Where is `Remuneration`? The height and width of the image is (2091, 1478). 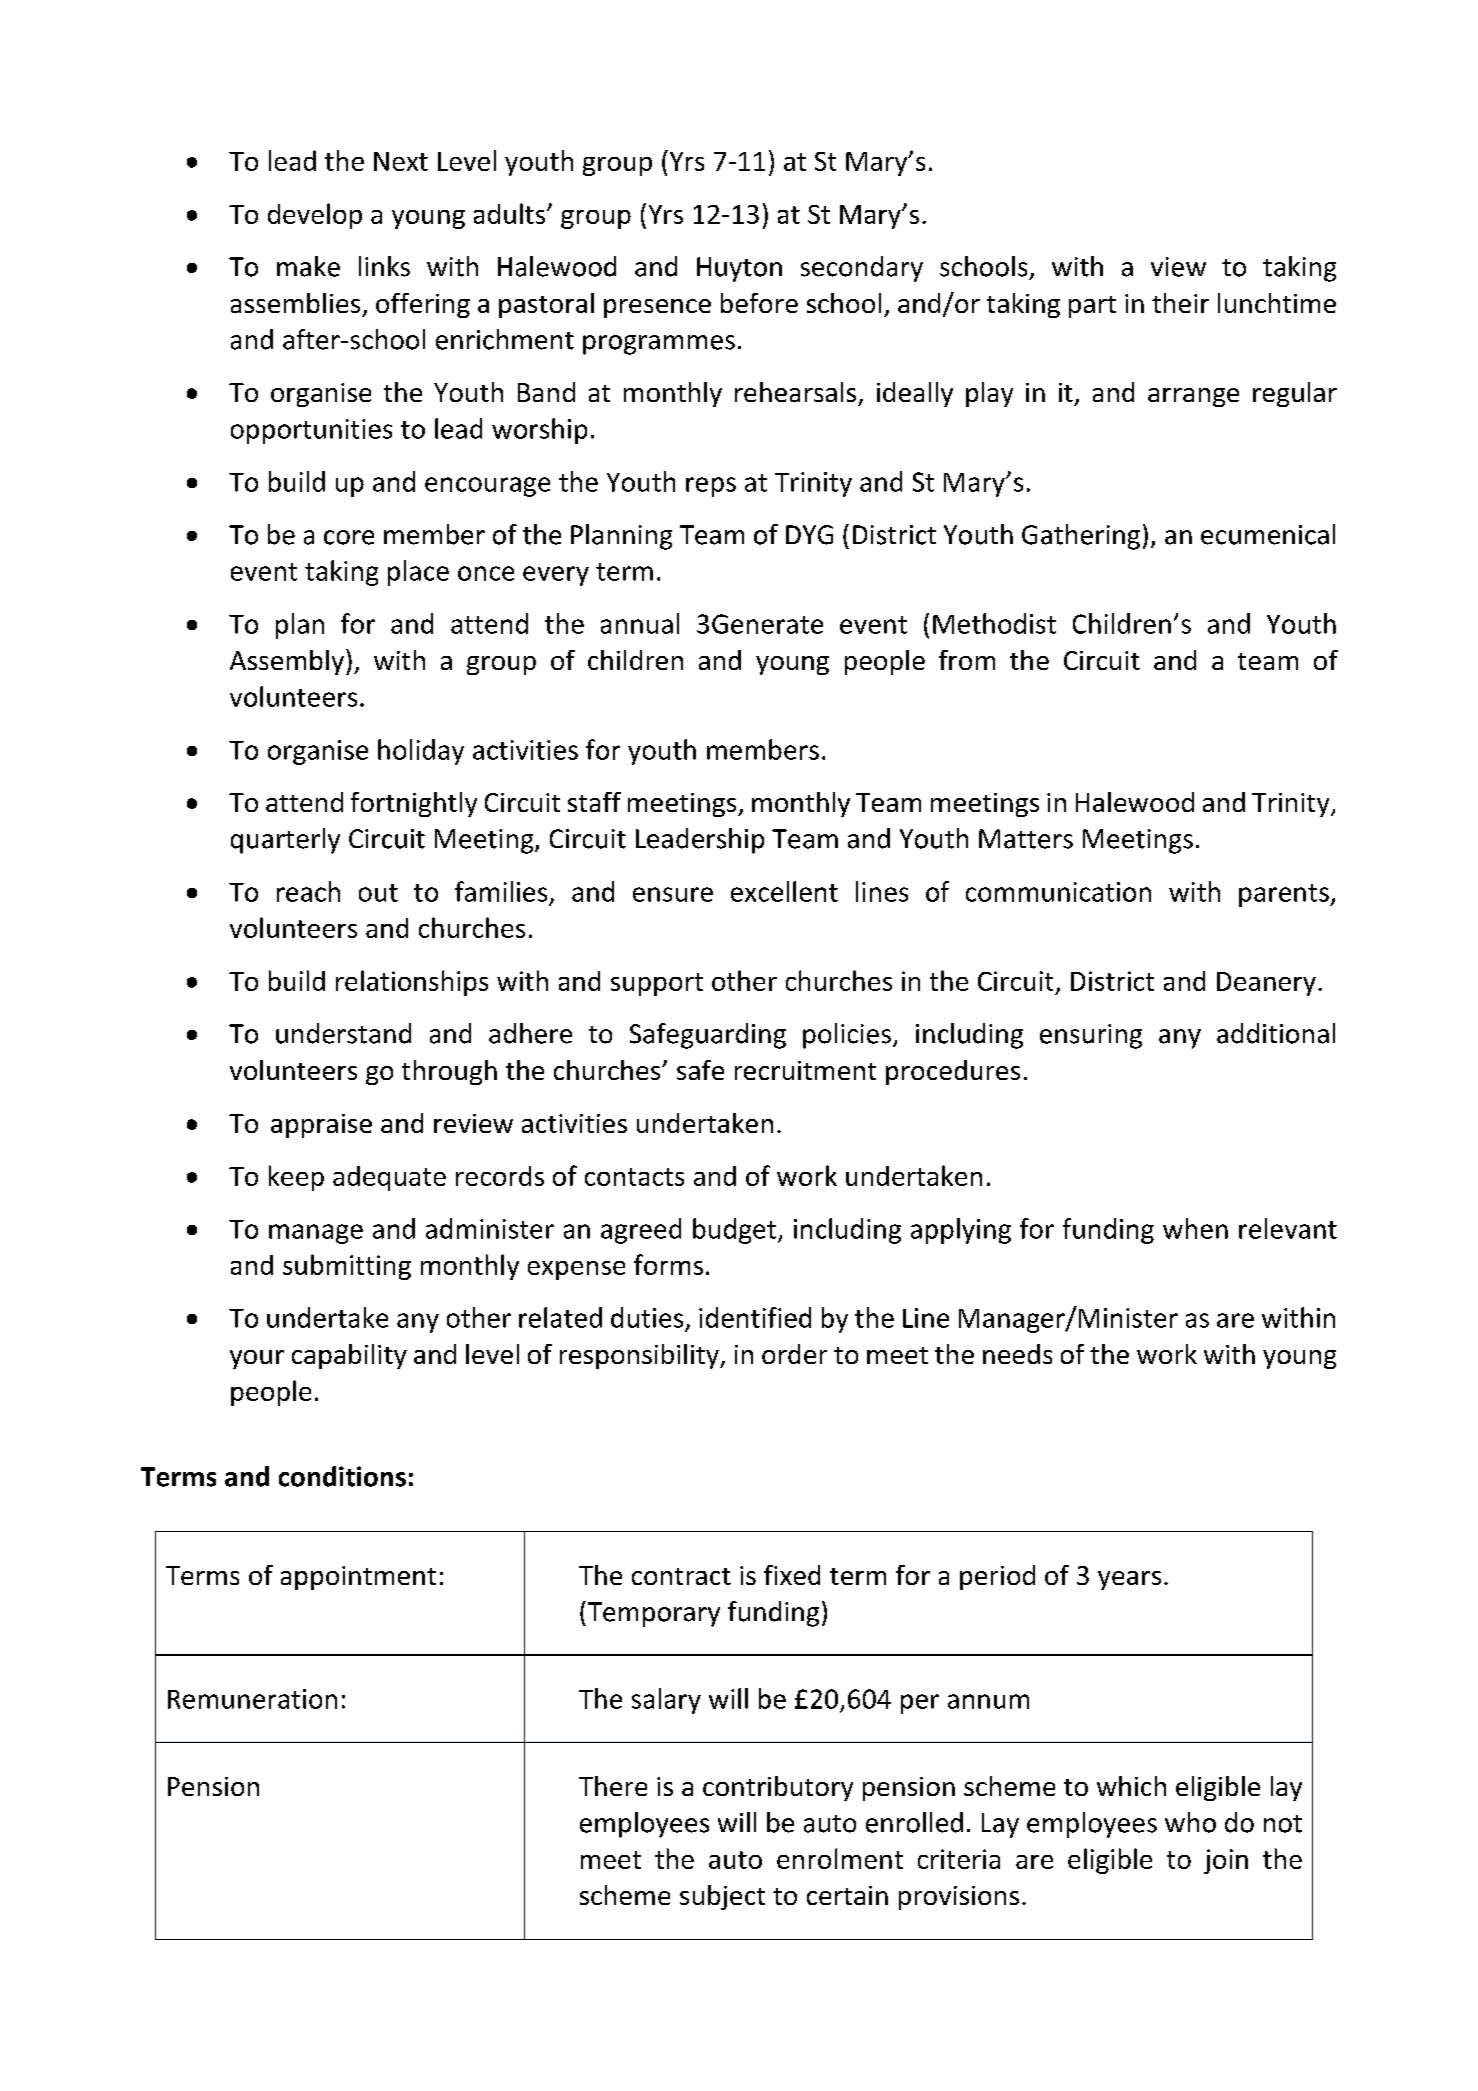 Remuneration is located at coordinates (252, 1699).
